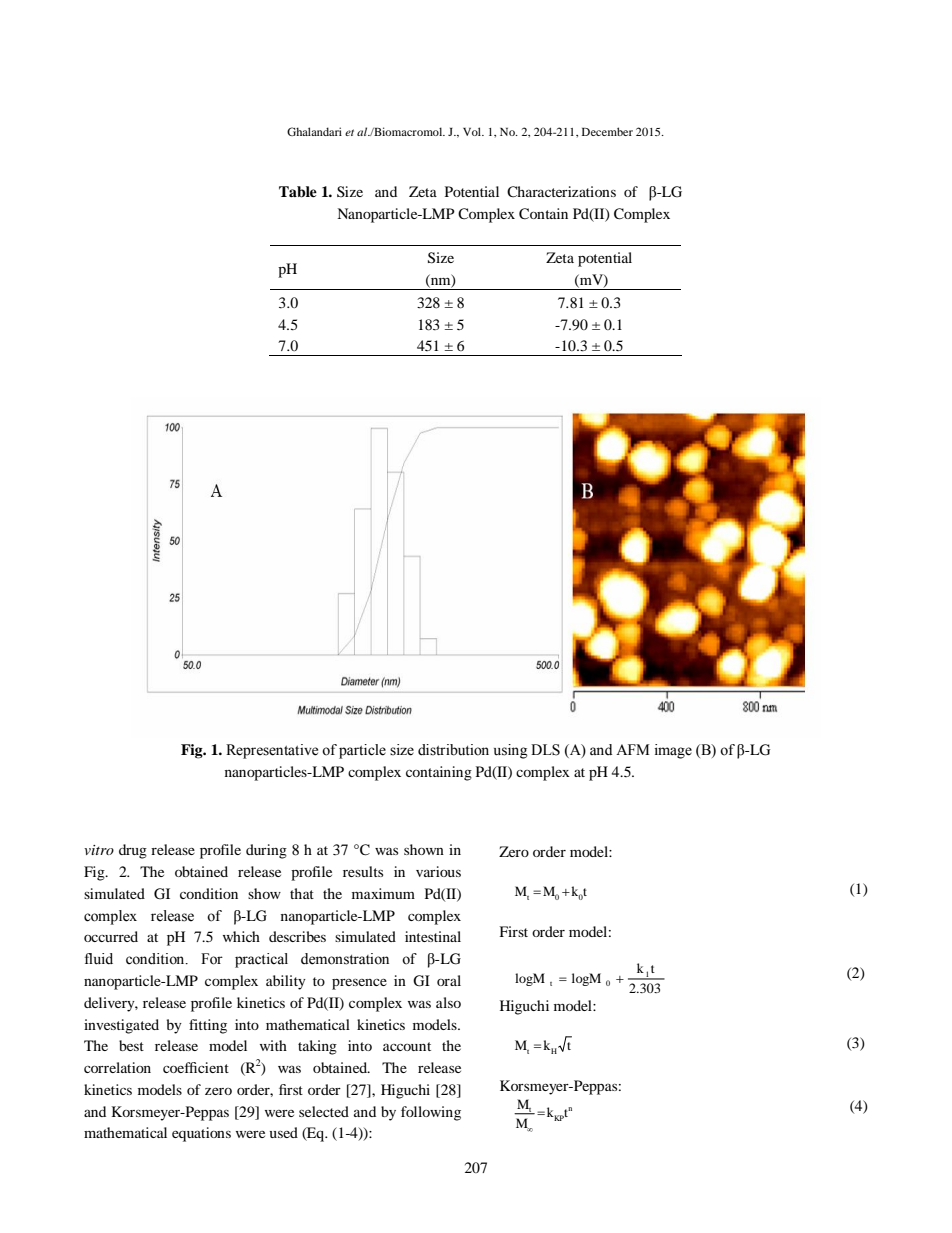 This document has width=952, height=1233. Describe the element at coordinates (201, 1134) in the document. I see `equations` at that location.
